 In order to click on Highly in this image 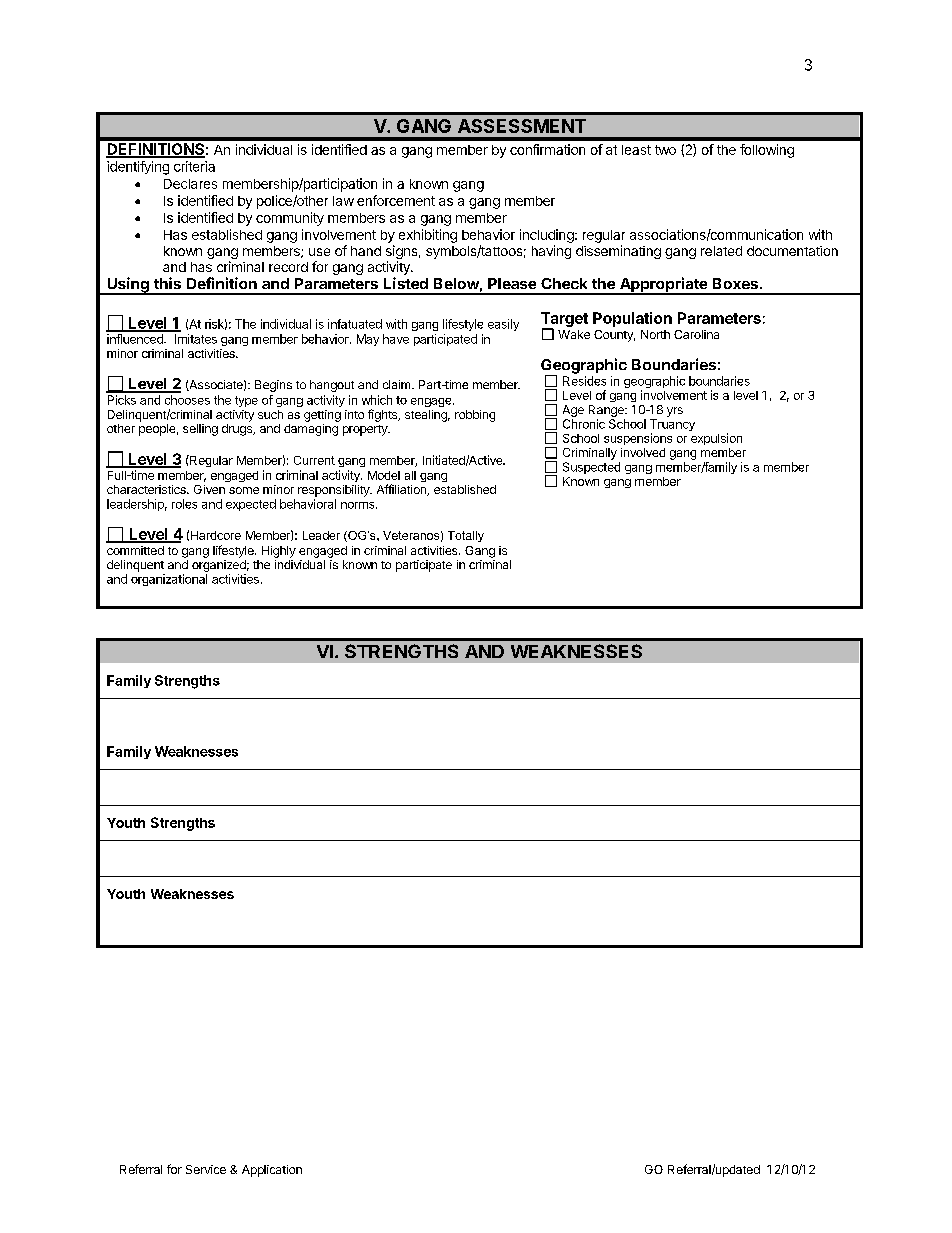, I will do `click(279, 552)`.
